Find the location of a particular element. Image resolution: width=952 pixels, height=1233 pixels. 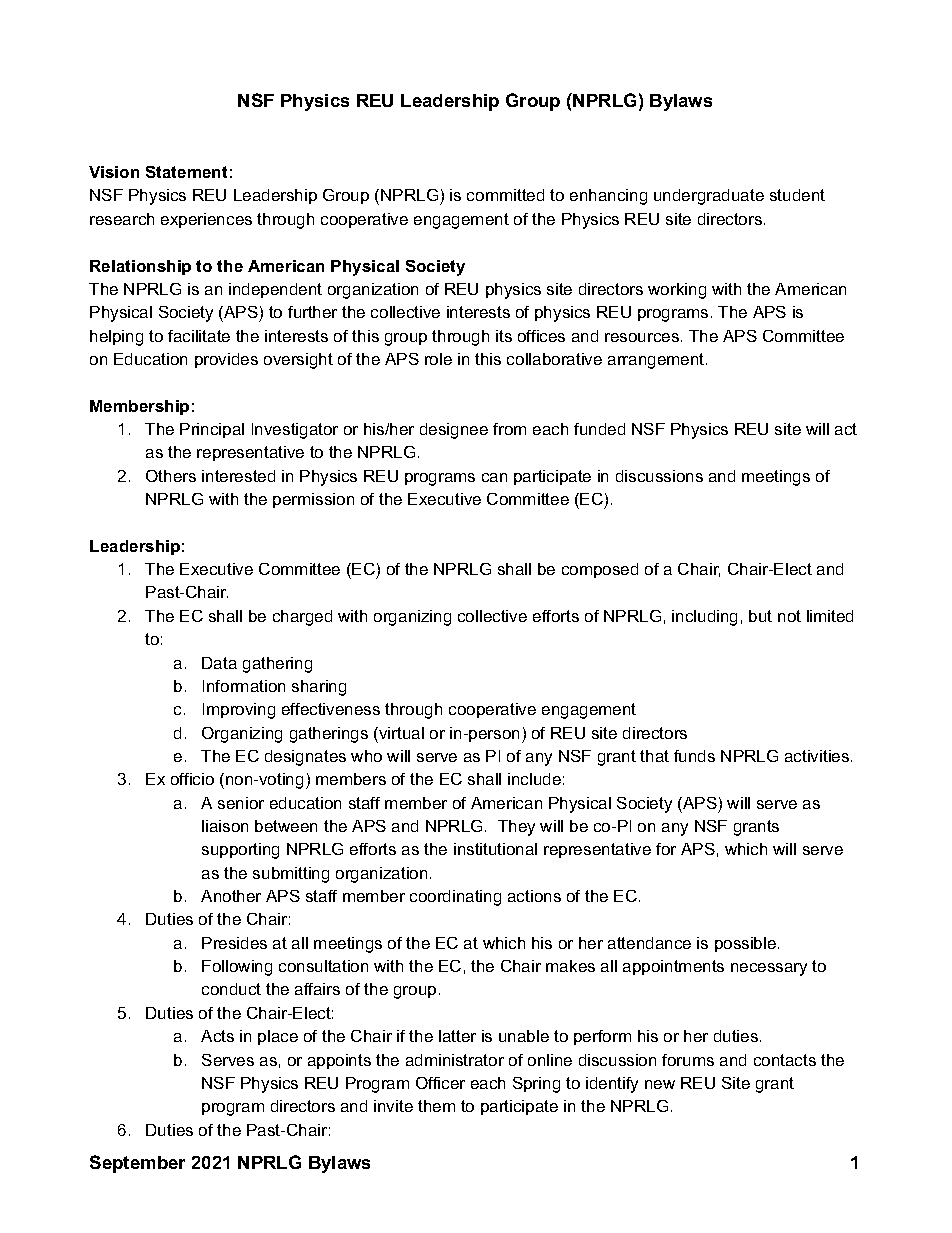

but is located at coordinates (760, 616).
